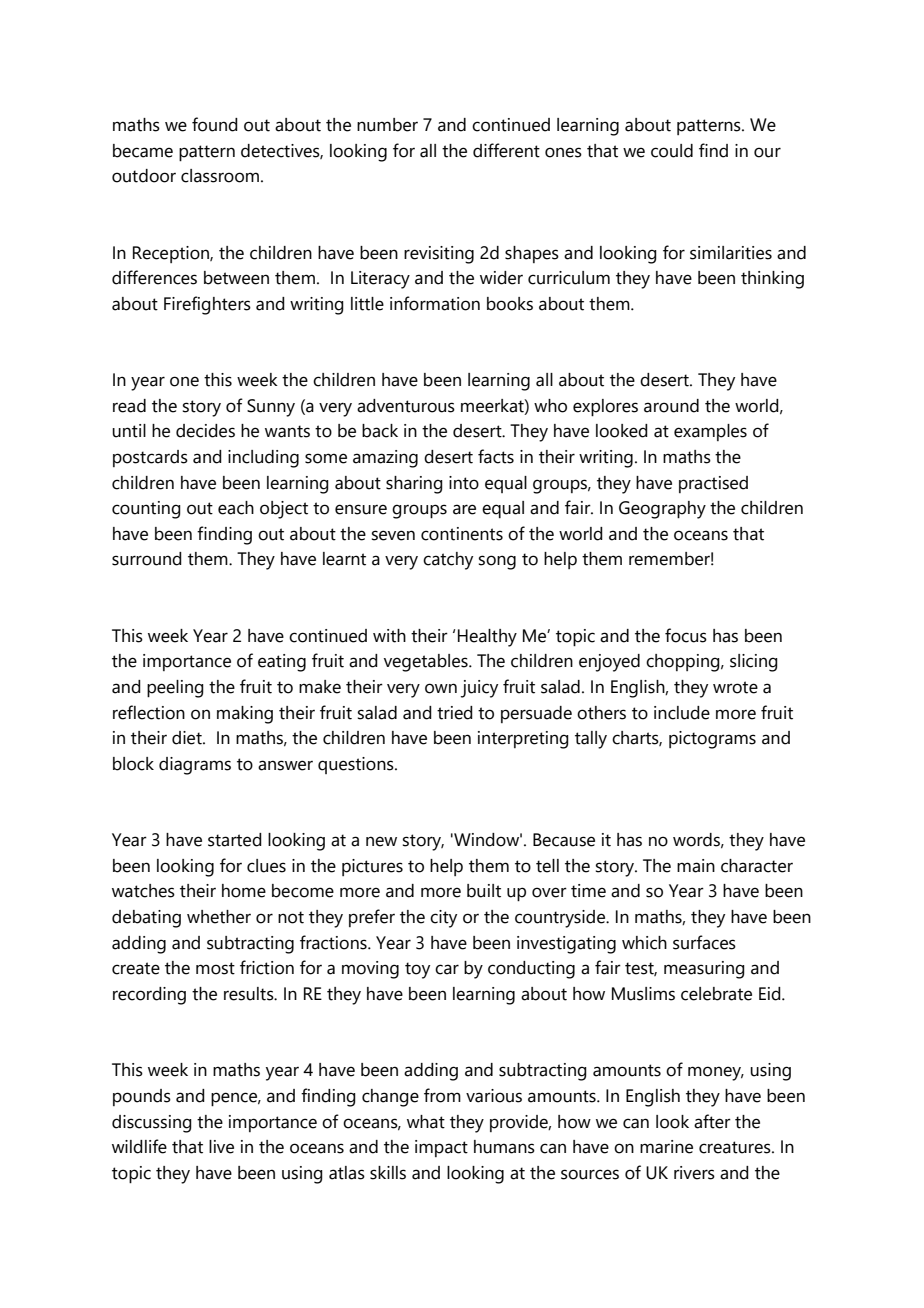  What do you see at coordinates (220, 176) in the document?
I see `classroom` at bounding box center [220, 176].
